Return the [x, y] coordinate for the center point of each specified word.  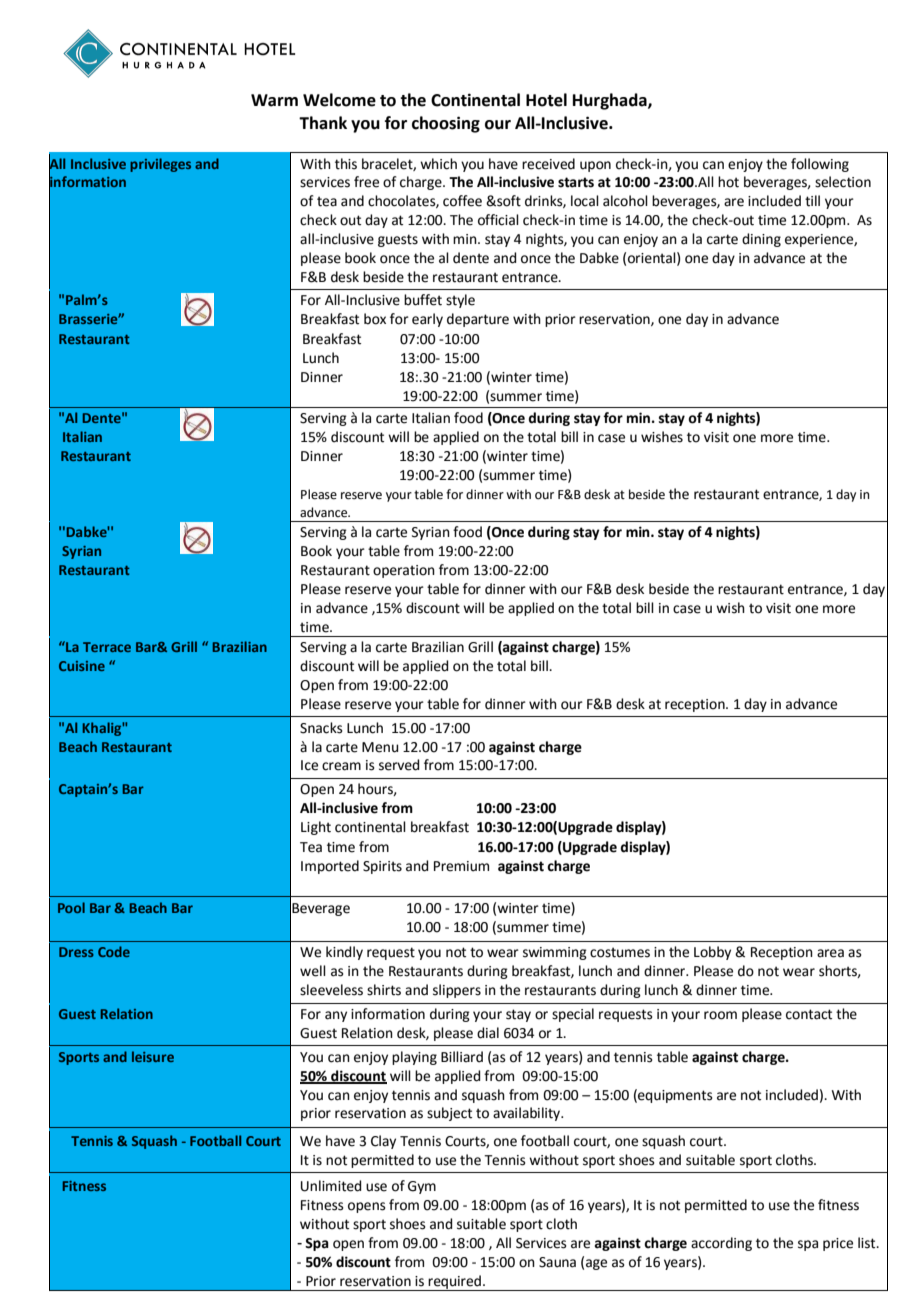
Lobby [712, 953]
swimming [555, 953]
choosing [446, 124]
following [820, 165]
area [830, 953]
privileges [160, 165]
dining [761, 240]
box [375, 319]
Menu [380, 747]
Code [114, 951]
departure [478, 320]
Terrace [107, 647]
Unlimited [331, 1186]
